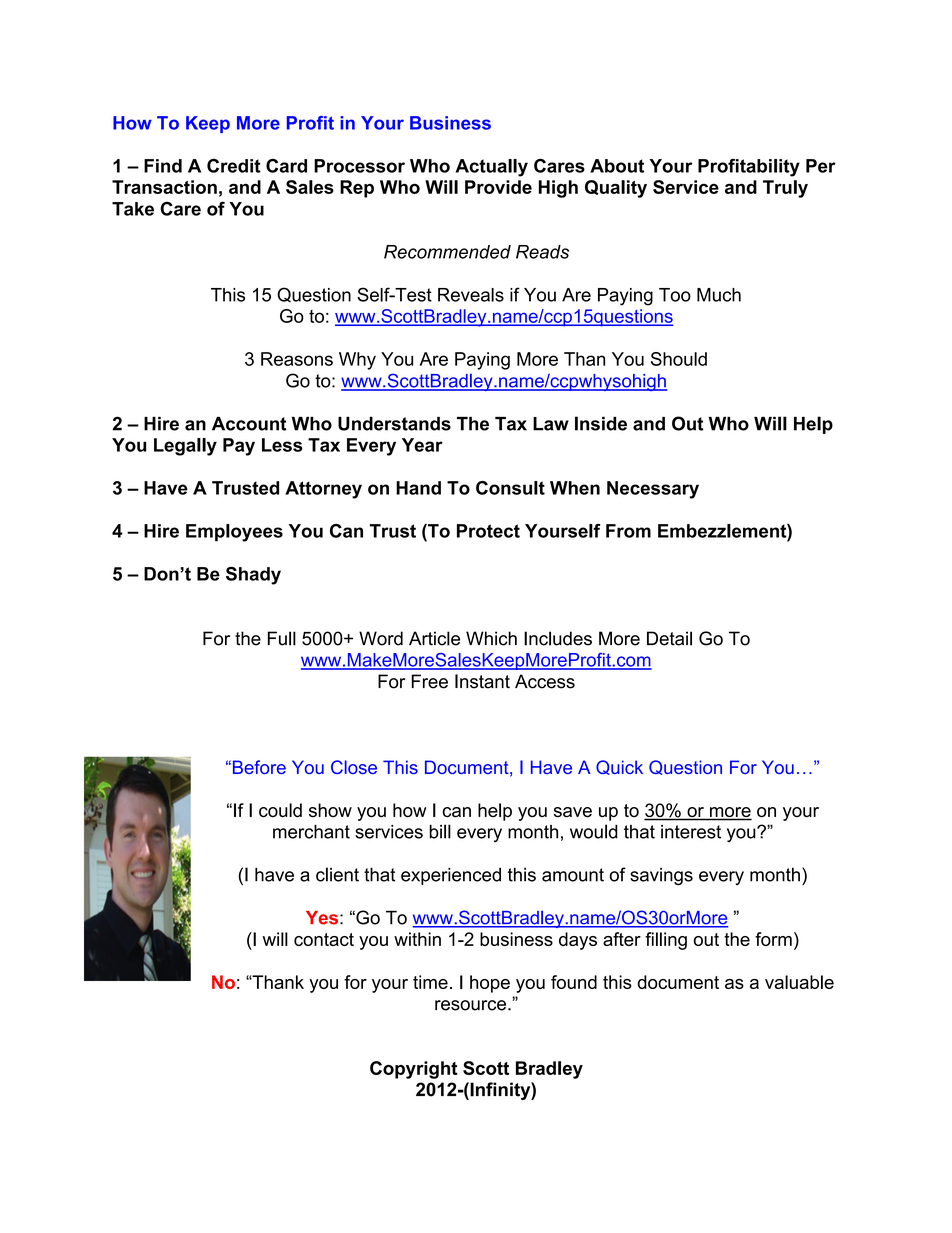  Describe the element at coordinates (679, 359) in the screenshot. I see `Should` at that location.
